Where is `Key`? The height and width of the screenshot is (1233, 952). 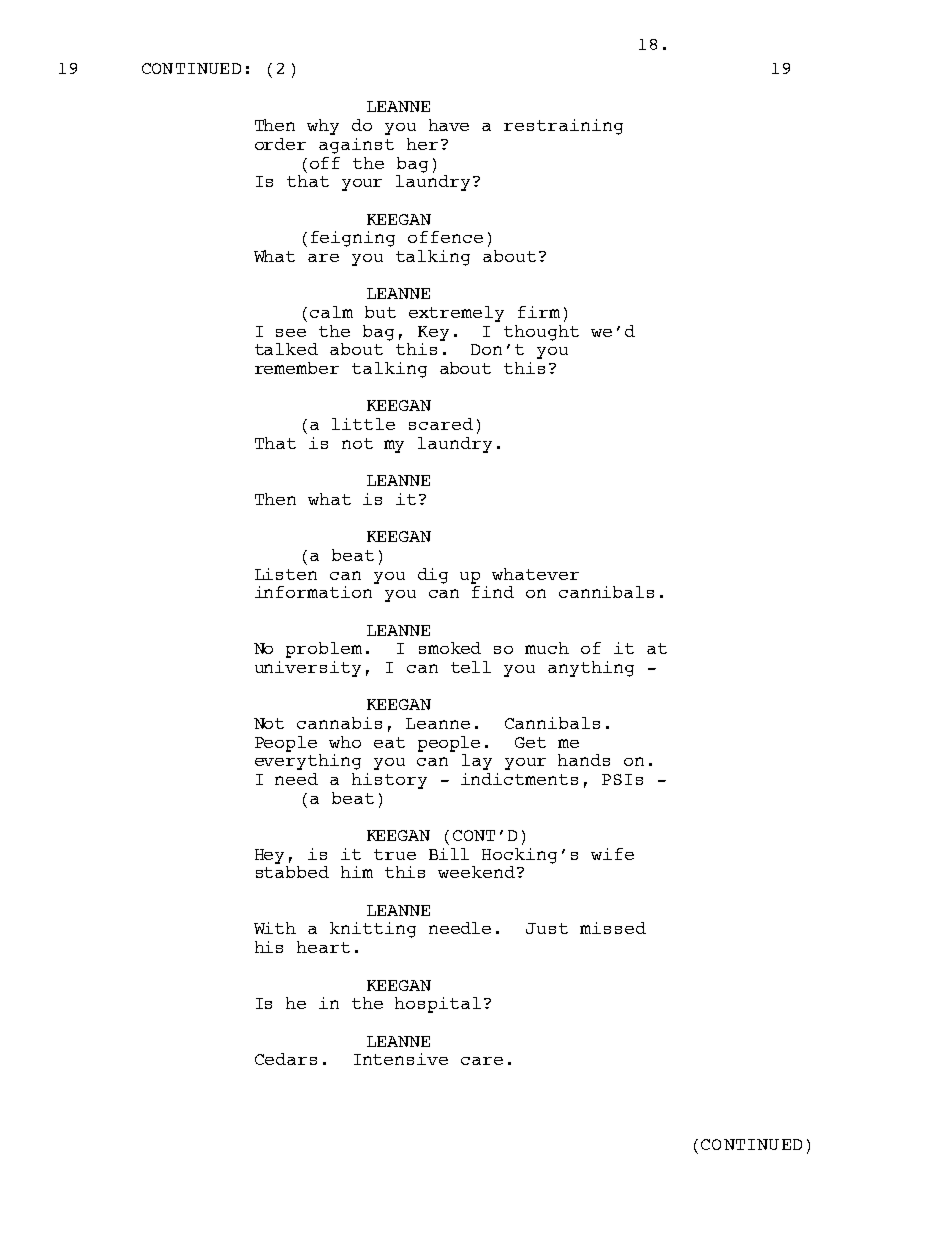 Key is located at coordinates (433, 333).
